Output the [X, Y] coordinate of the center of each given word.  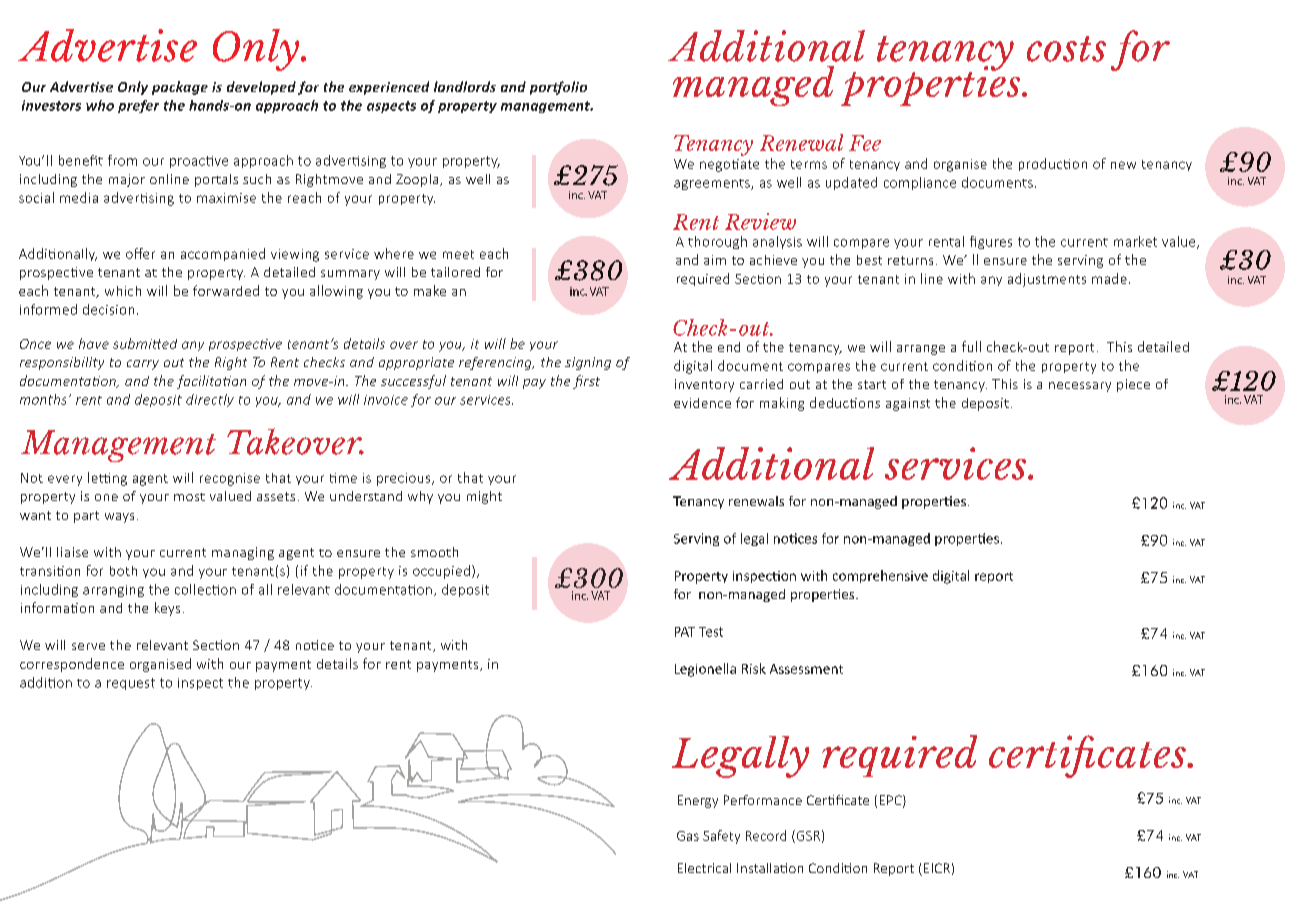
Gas [688, 836]
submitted [145, 343]
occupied [441, 572]
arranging [113, 591]
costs [1066, 49]
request [131, 684]
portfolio [558, 88]
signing [588, 363]
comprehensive [880, 576]
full [971, 346]
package [180, 88]
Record [766, 835]
